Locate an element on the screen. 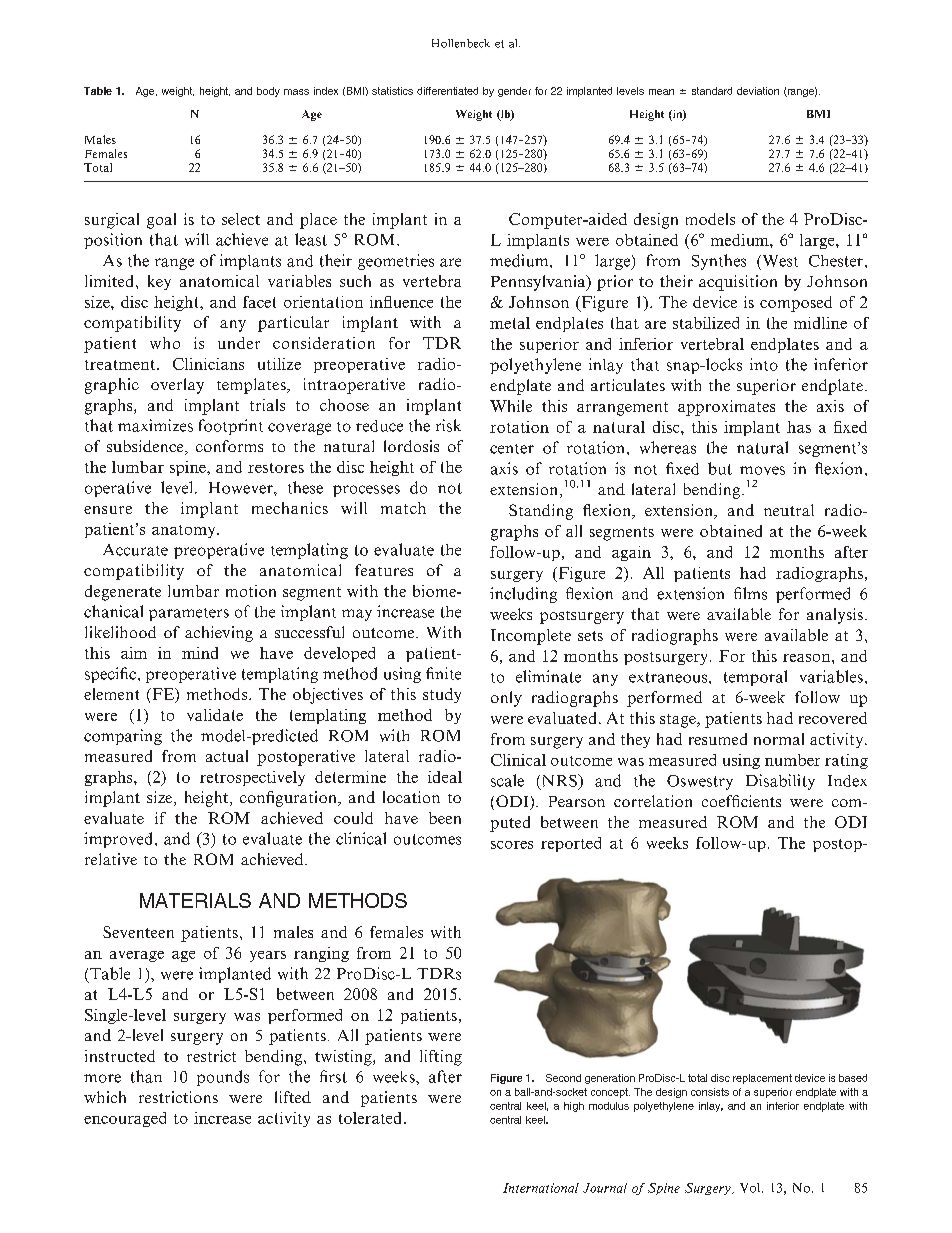  achieving is located at coordinates (219, 634).
